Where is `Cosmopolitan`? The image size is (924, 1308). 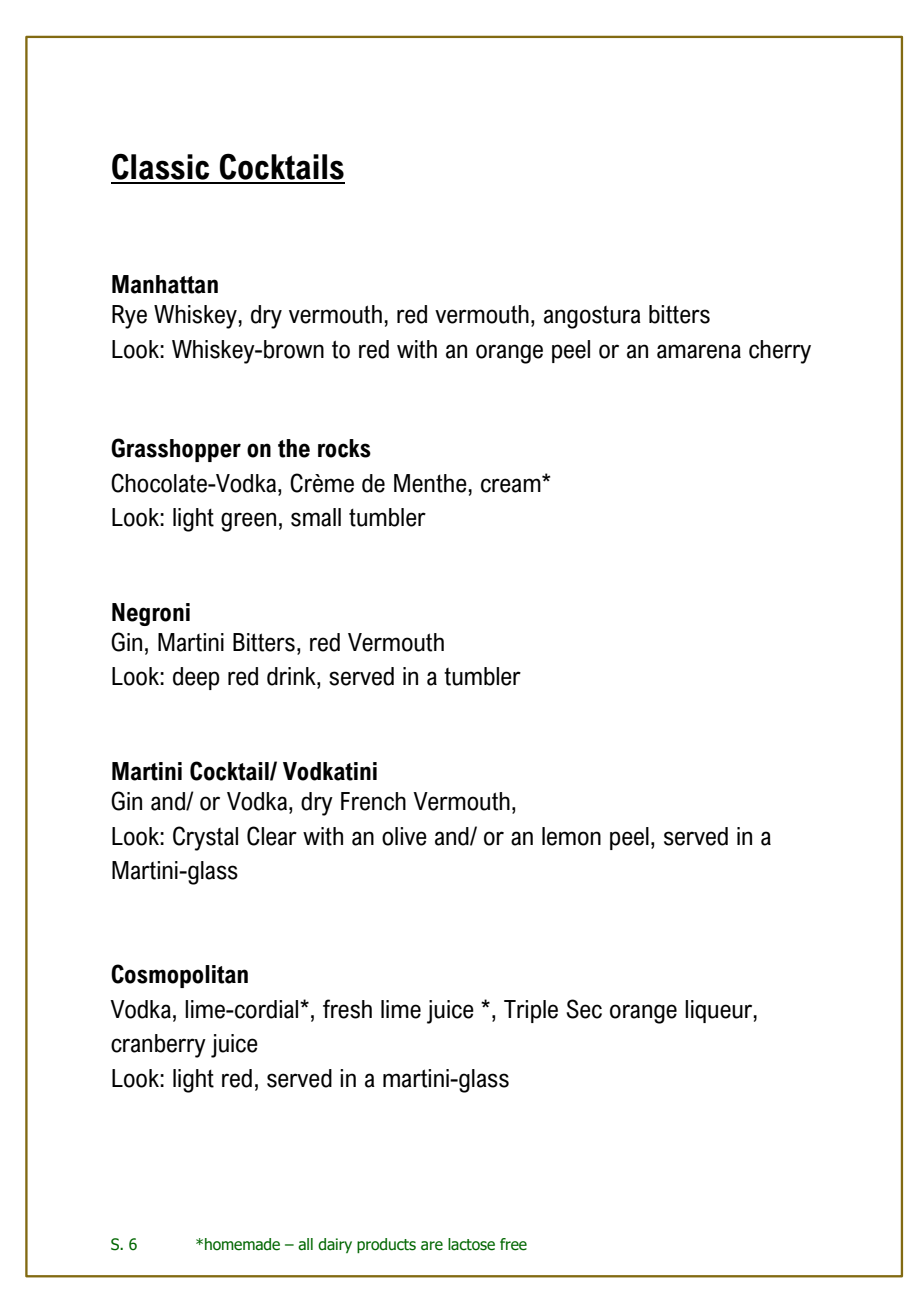 Cosmopolitan is located at coordinates (179, 976).
